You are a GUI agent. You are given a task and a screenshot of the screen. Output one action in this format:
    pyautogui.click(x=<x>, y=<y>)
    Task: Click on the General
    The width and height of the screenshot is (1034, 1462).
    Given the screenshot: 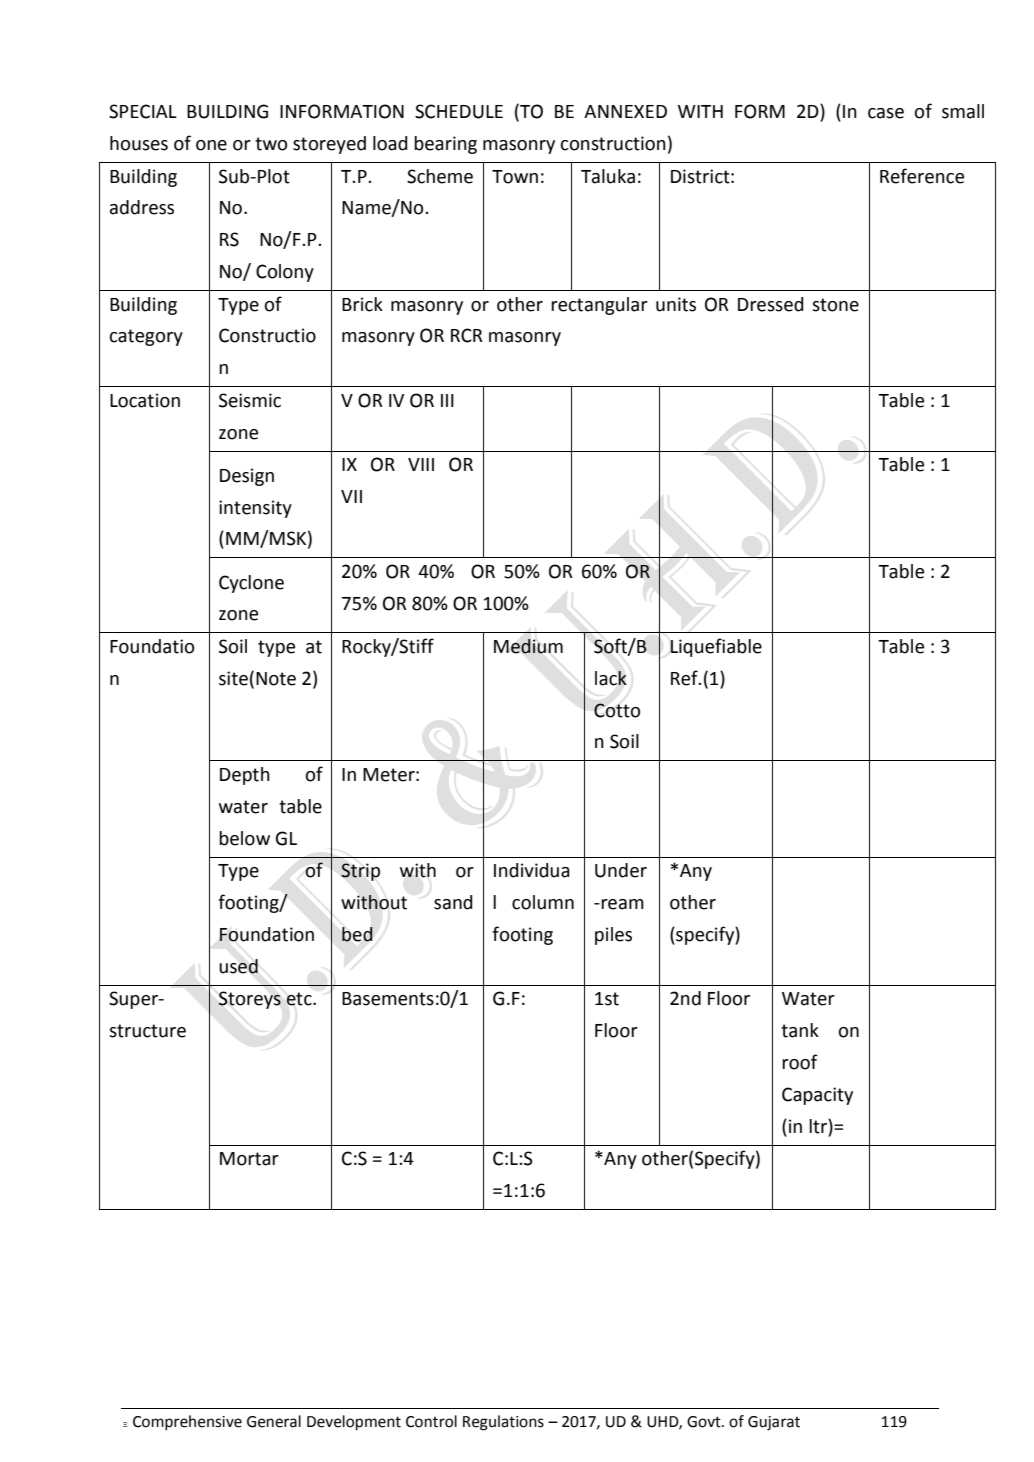 What is the action you would take?
    pyautogui.click(x=274, y=1421)
